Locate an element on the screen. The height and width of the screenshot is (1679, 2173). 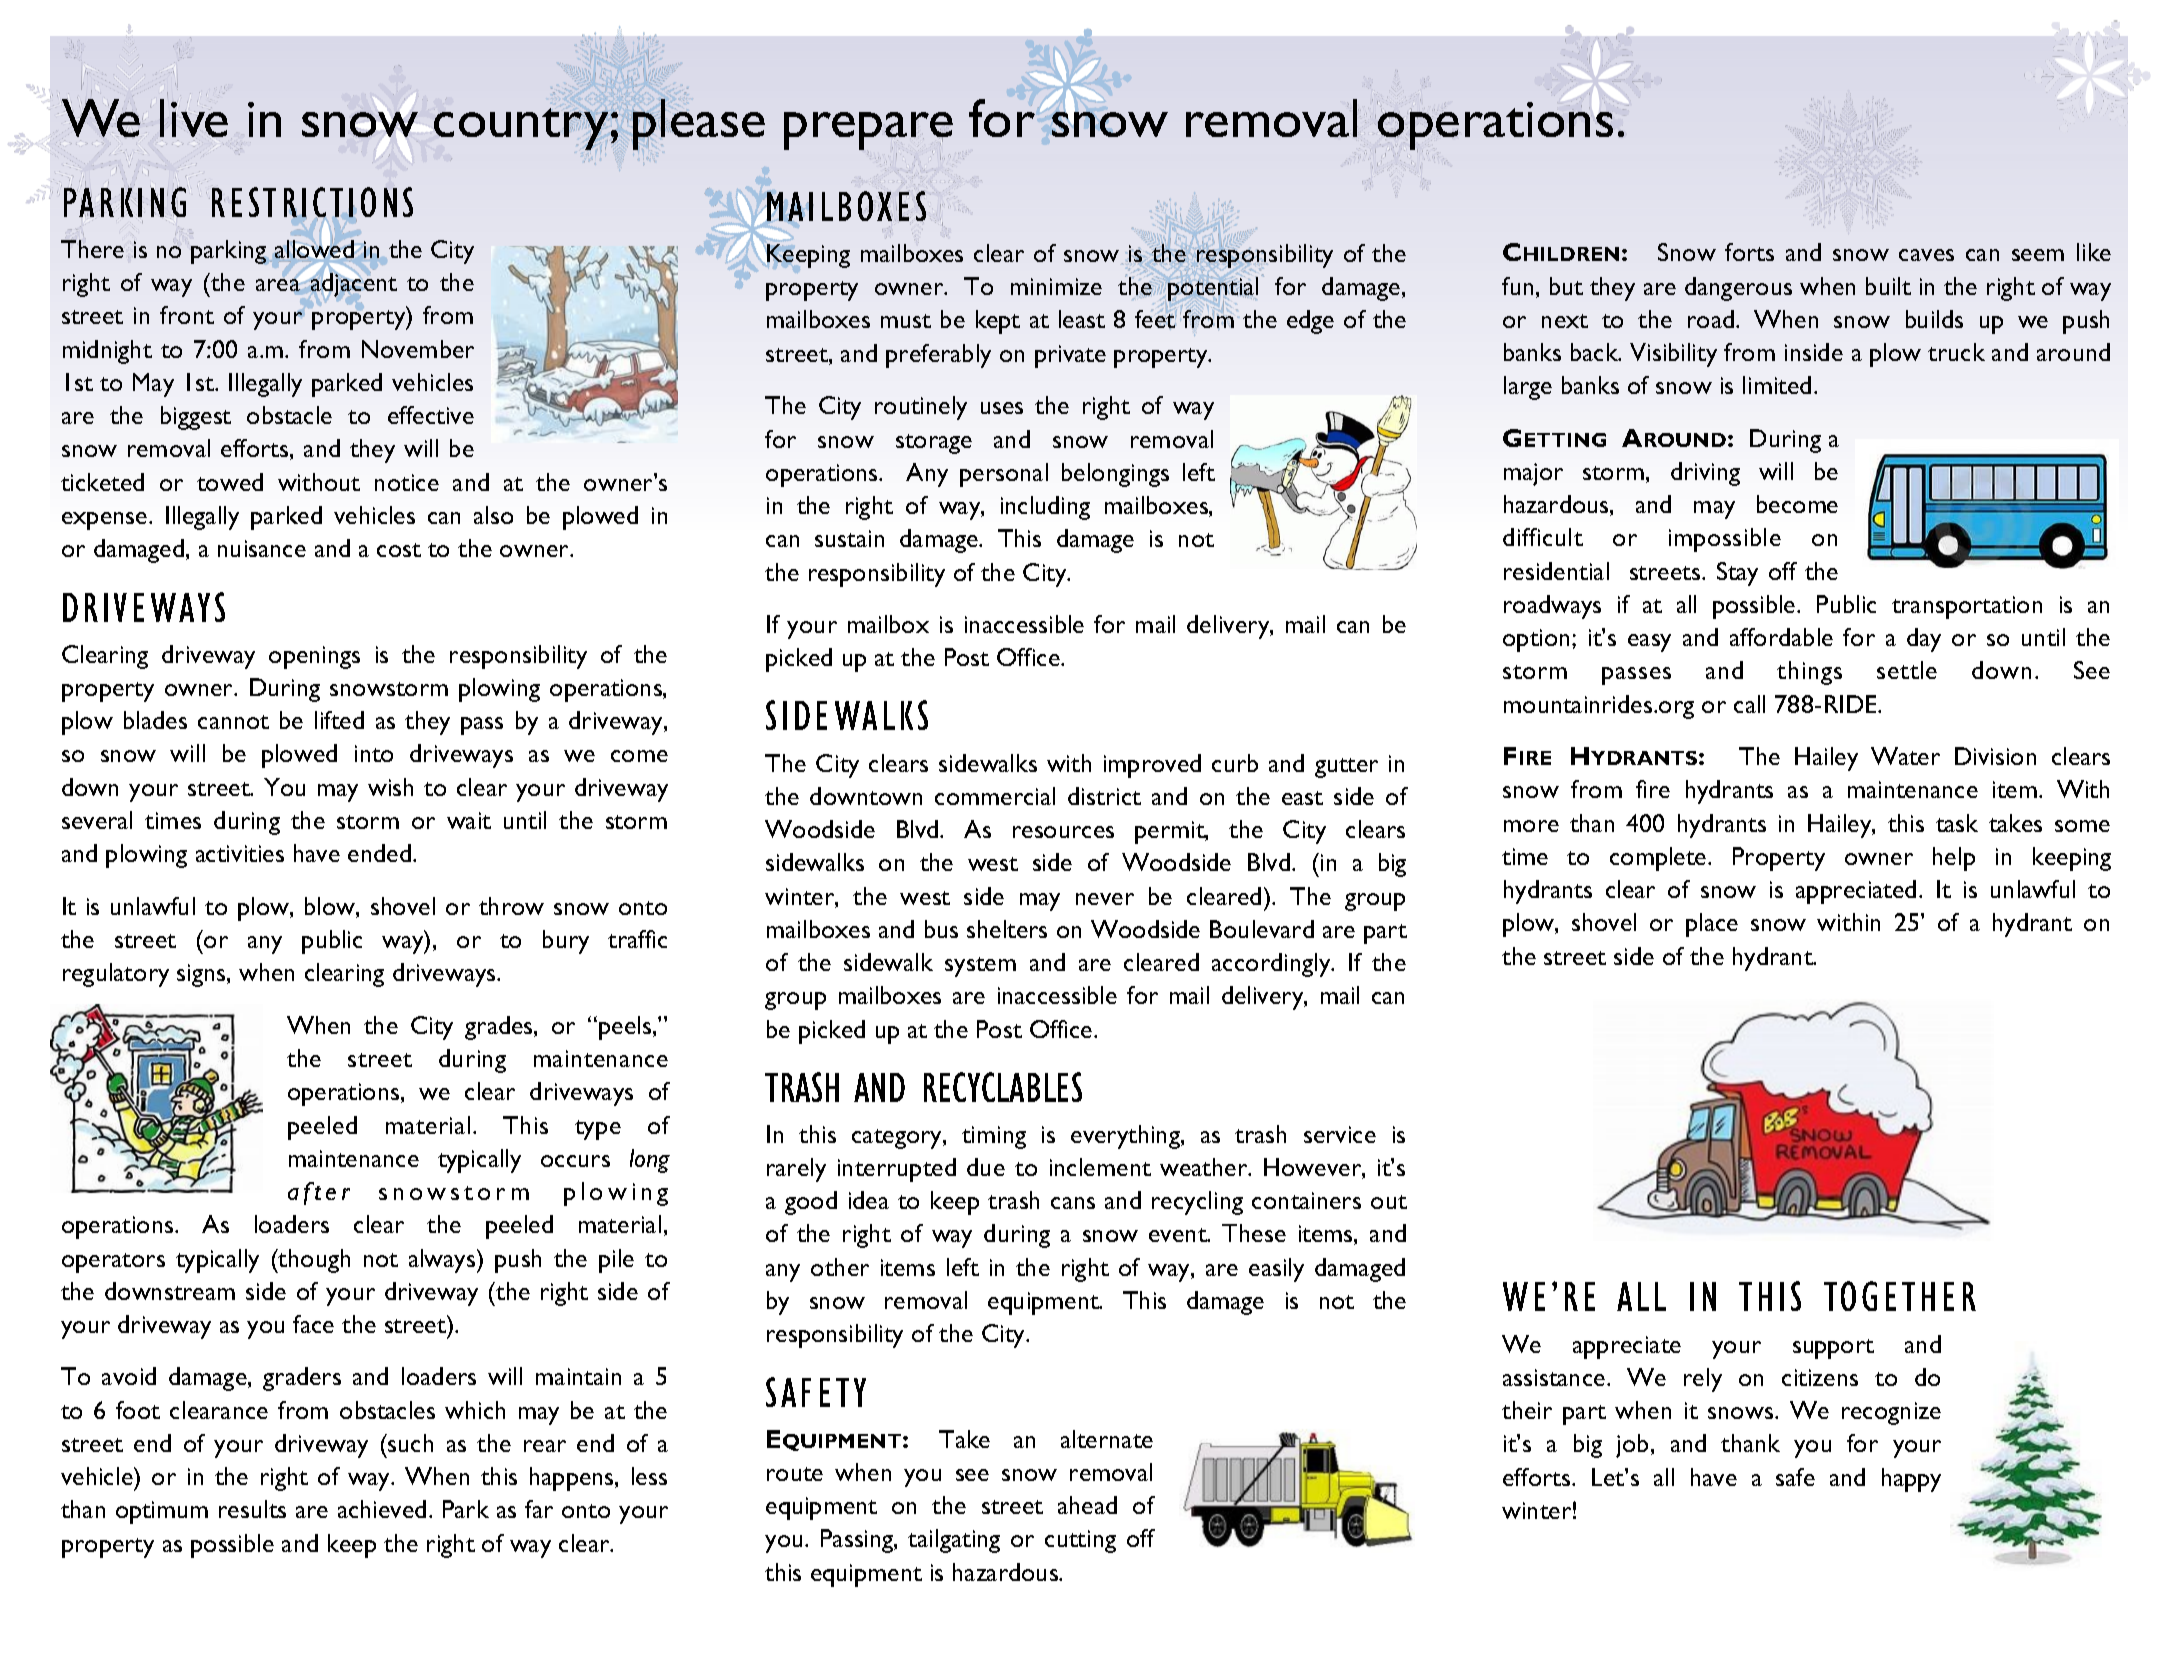
RECYCLABLES is located at coordinates (1003, 1087).
